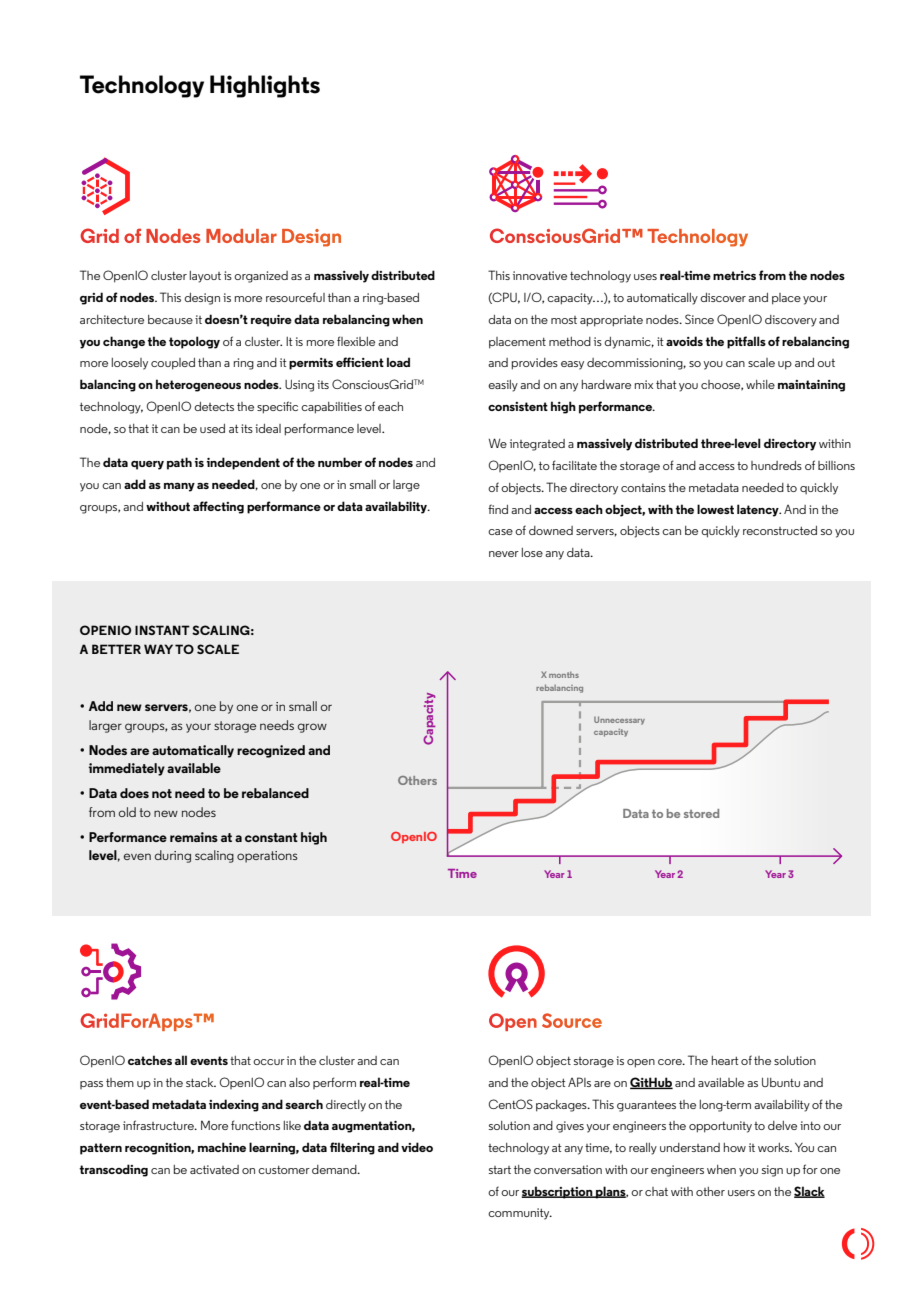 The height and width of the screenshot is (1308, 924). I want to click on metrics, so click(734, 275).
